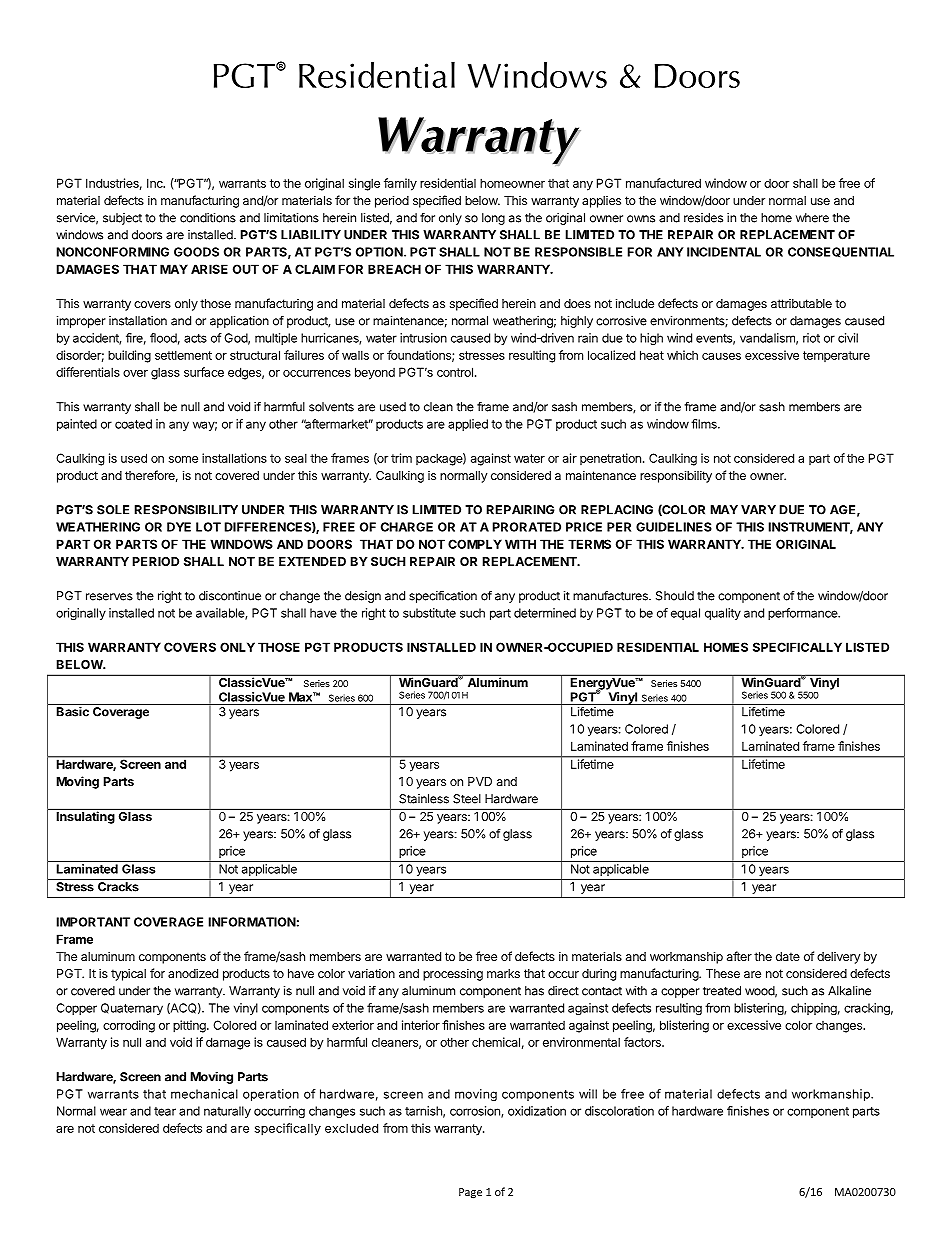  I want to click on date, so click(788, 956).
